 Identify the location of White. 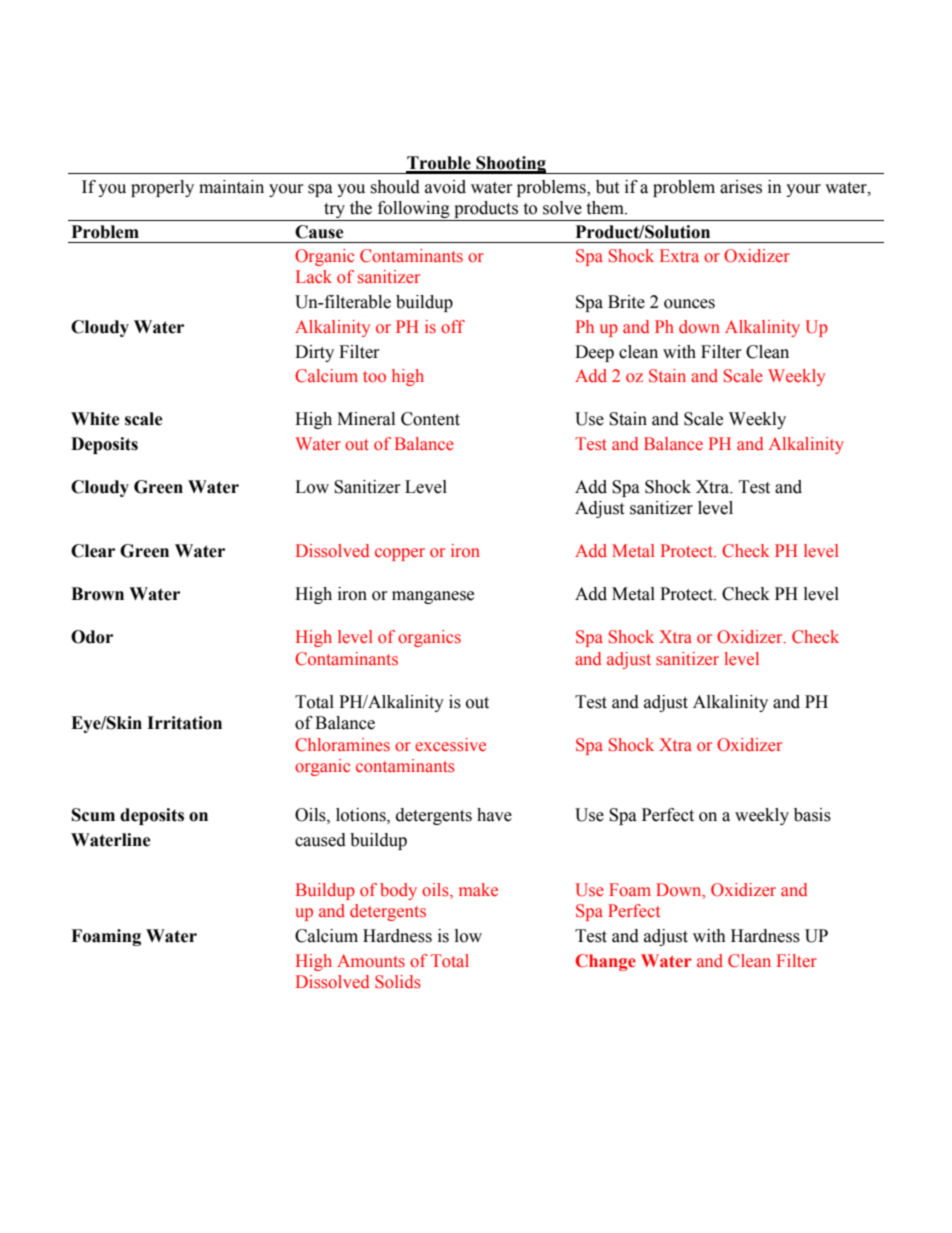
(95, 419).
